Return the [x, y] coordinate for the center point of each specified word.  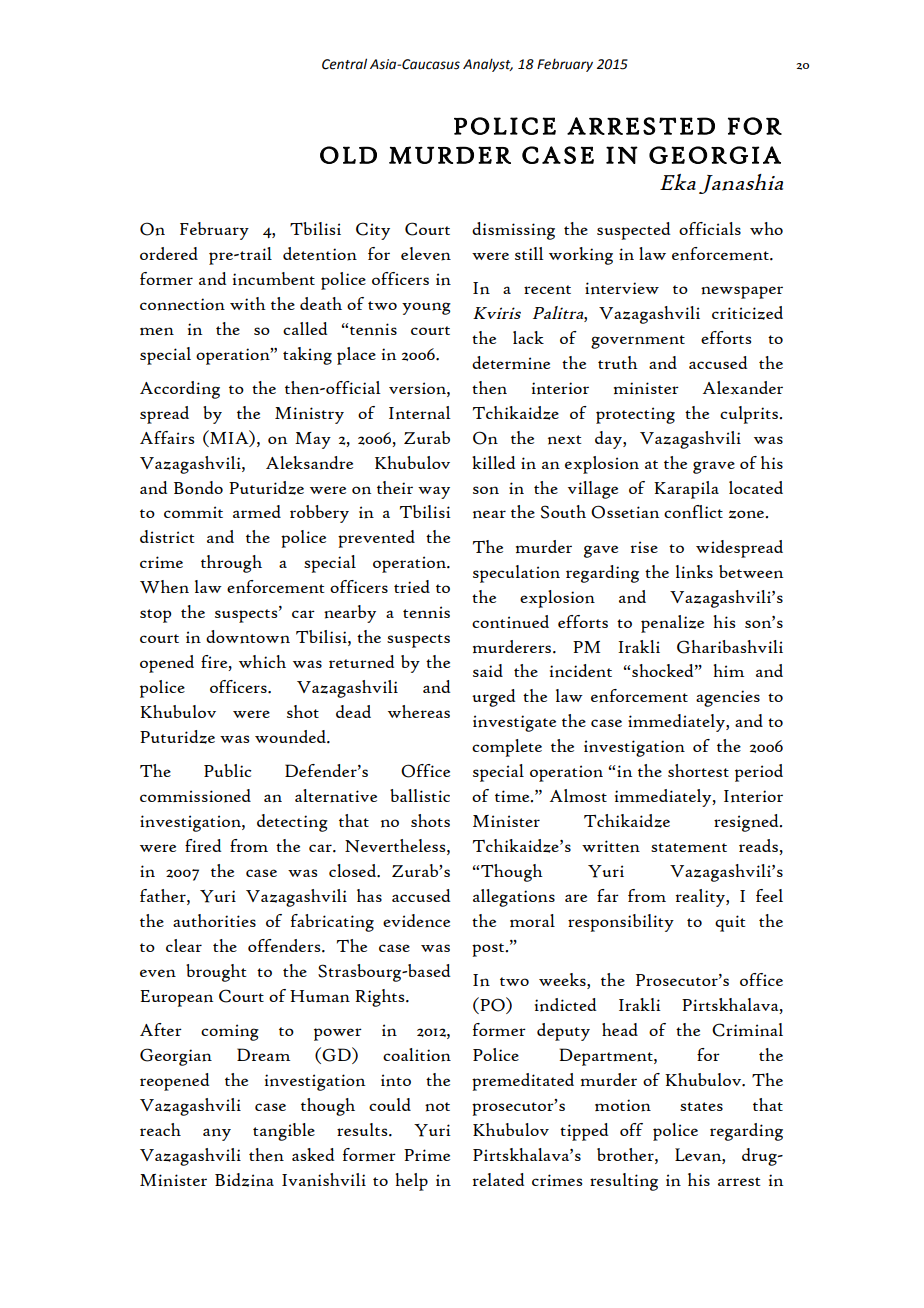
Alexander [743, 388]
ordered [169, 253]
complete [507, 748]
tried [412, 586]
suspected [633, 231]
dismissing [513, 231]
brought [216, 973]
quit [730, 923]
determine [511, 363]
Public [228, 770]
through [231, 564]
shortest [698, 770]
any [217, 1134]
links [694, 572]
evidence [416, 921]
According [180, 390]
